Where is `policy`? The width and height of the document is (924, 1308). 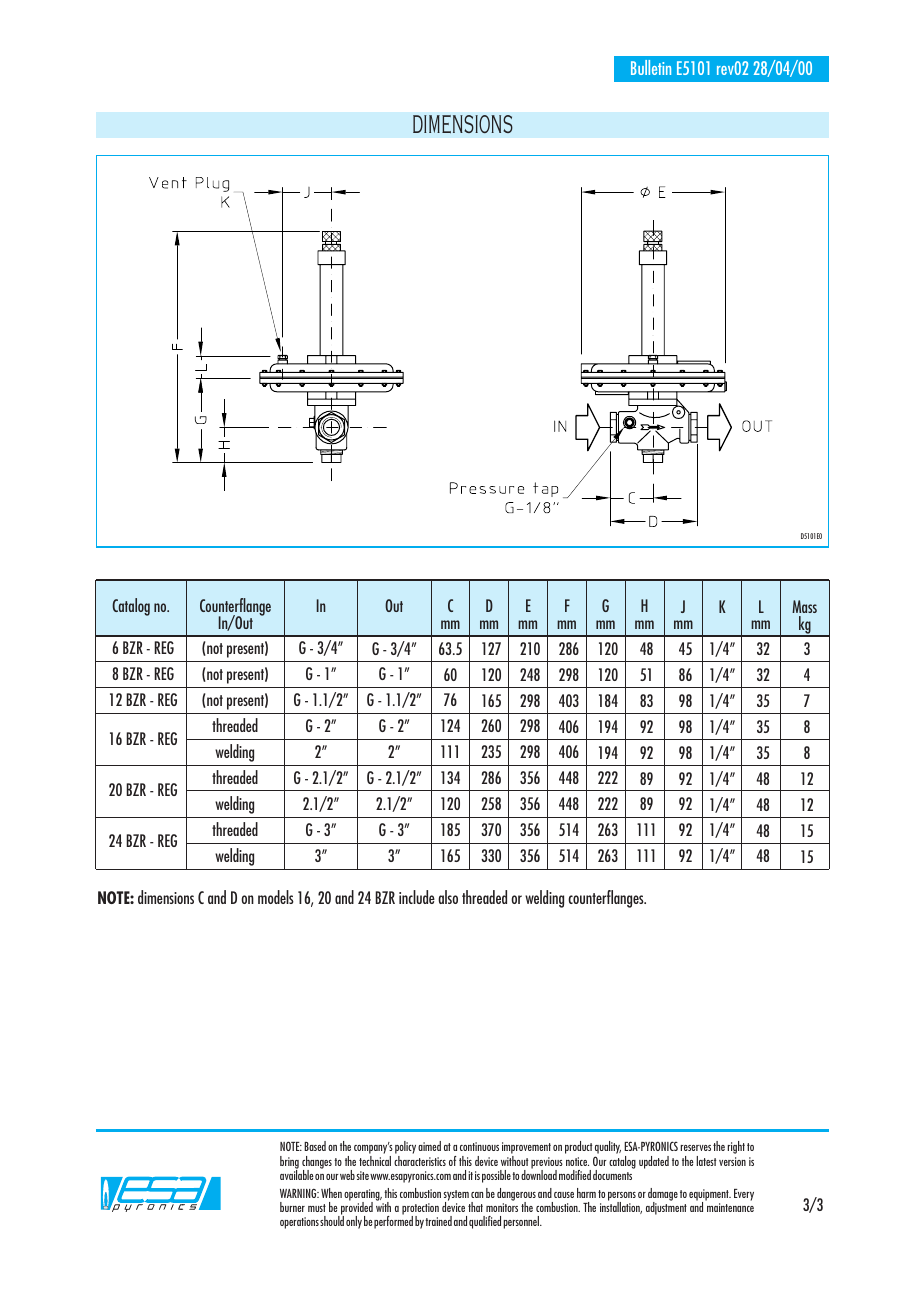
policy is located at coordinates (405, 1149).
